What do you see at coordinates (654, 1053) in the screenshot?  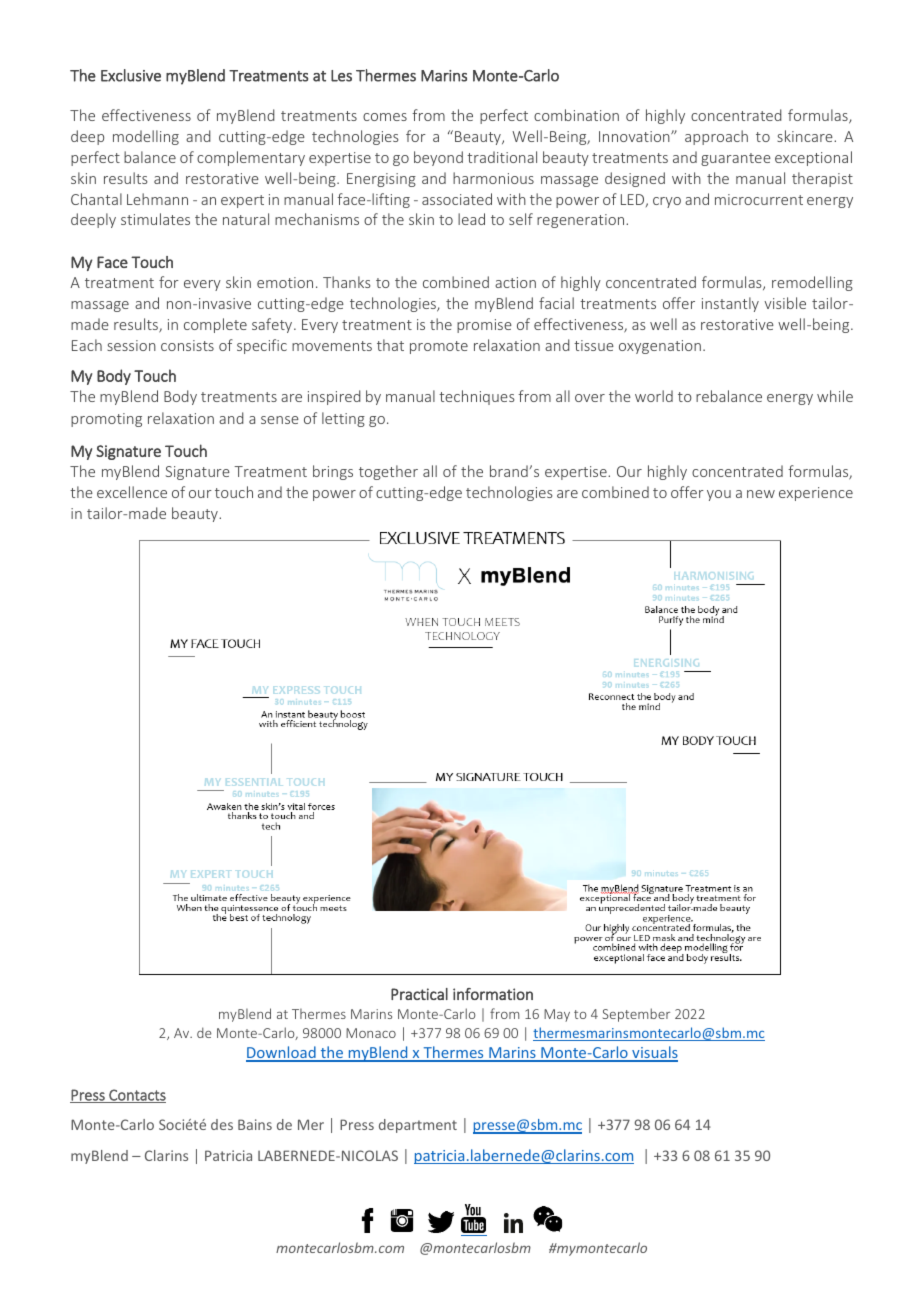 I see `visuals` at bounding box center [654, 1053].
